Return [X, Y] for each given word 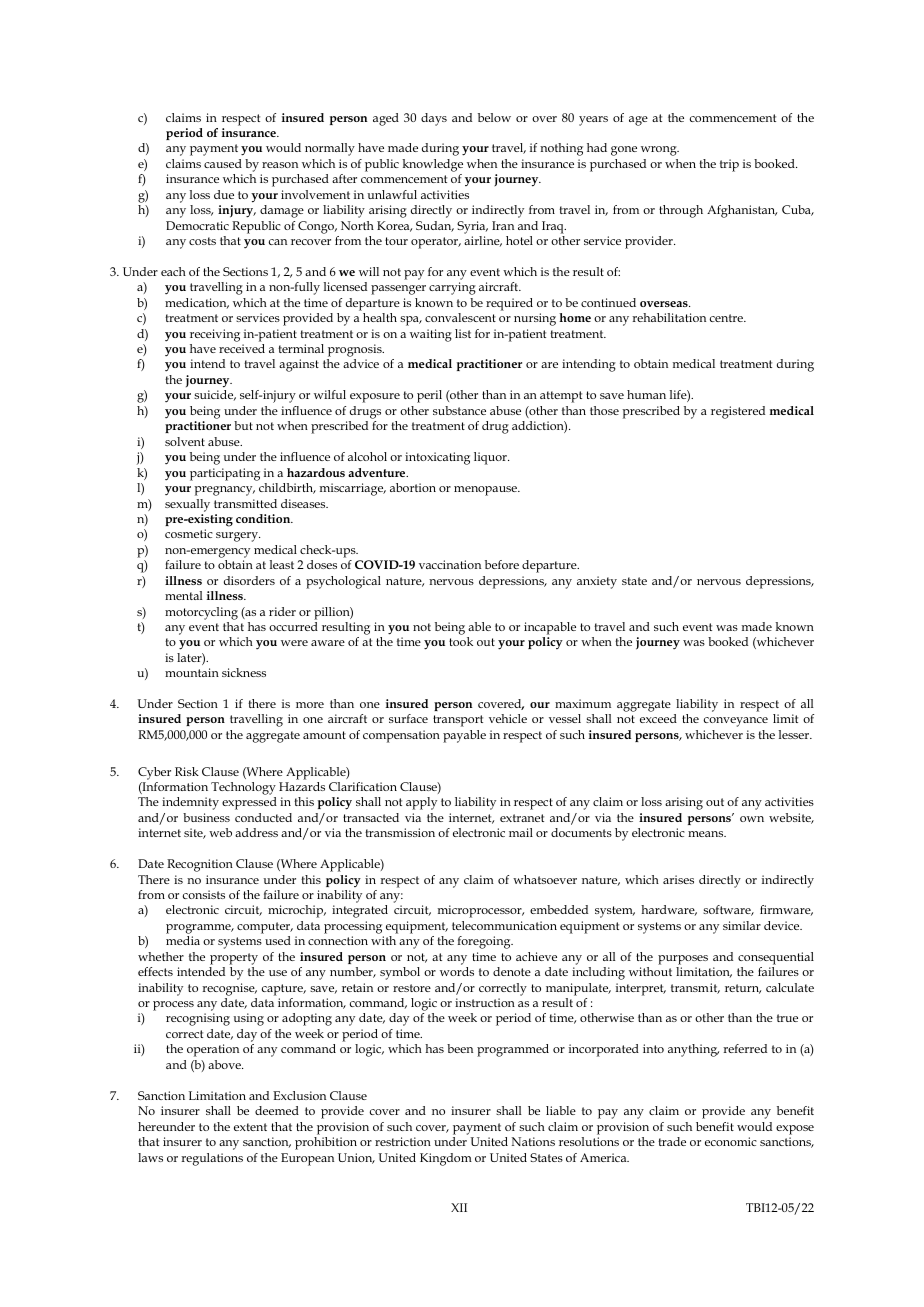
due [224, 194]
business [206, 817]
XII [459, 1207]
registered [738, 412]
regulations [212, 1159]
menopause [487, 491]
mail [521, 832]
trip [729, 165]
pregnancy [224, 491]
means [707, 834]
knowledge [432, 165]
